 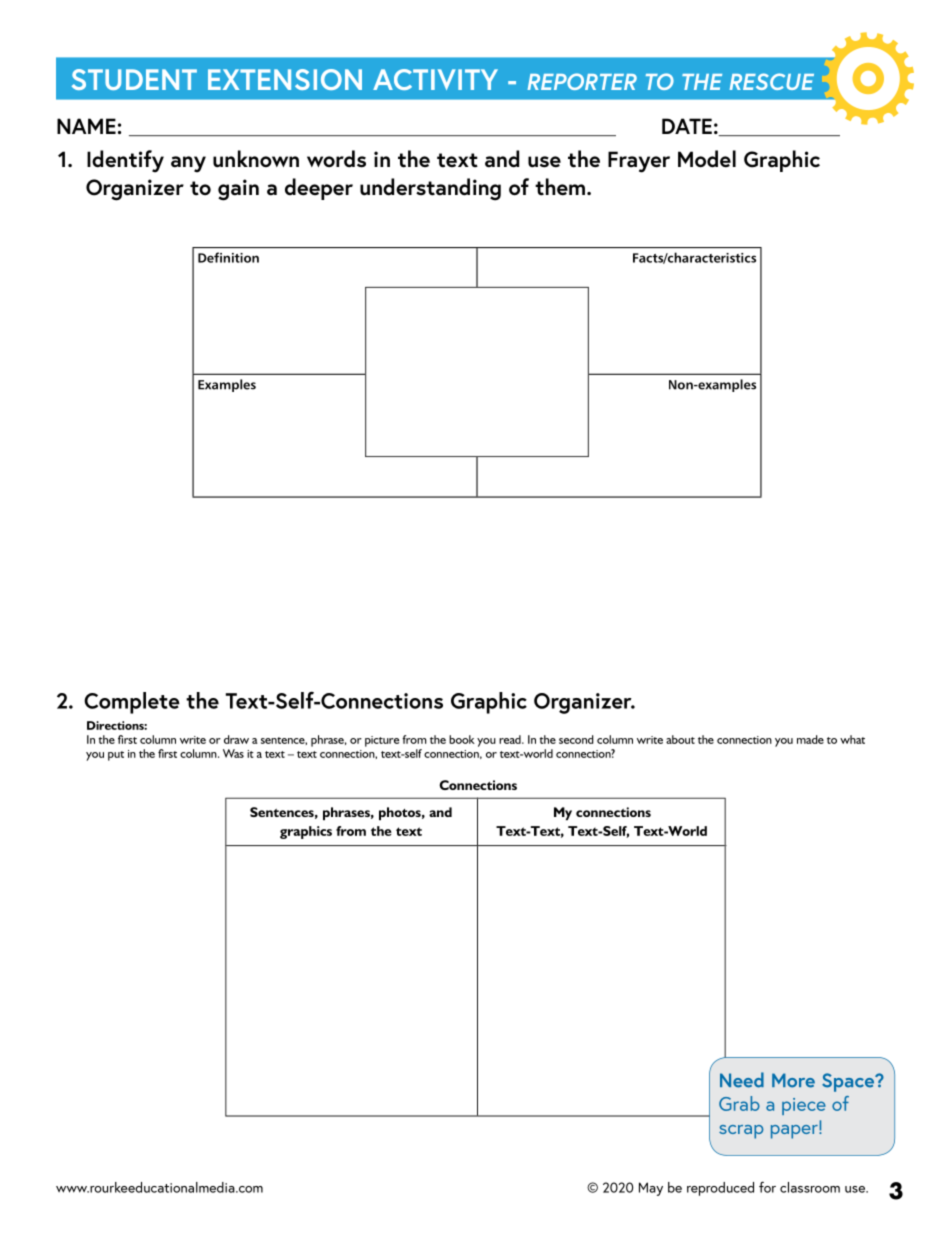 I want to click on ACTIVITY, so click(x=435, y=79).
